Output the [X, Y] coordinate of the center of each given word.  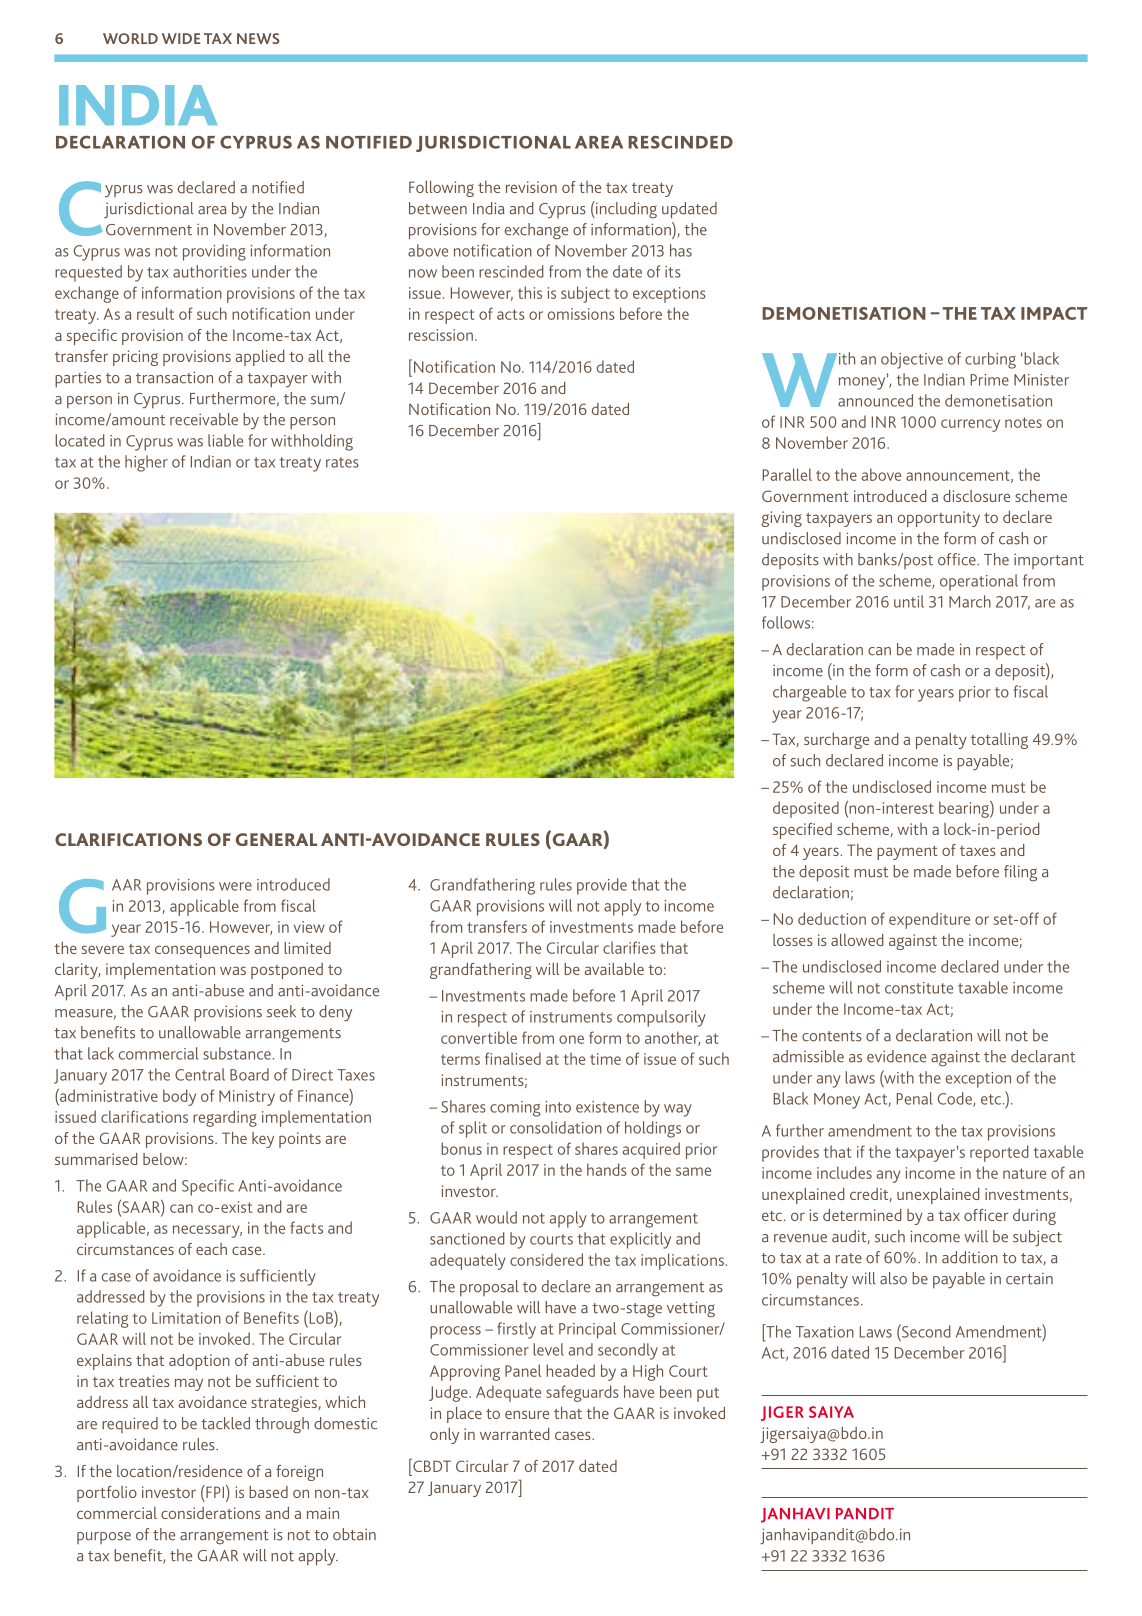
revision [531, 187]
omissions [581, 314]
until [909, 601]
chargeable [809, 693]
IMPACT [1054, 313]
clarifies [629, 947]
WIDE [181, 38]
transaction [174, 377]
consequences [202, 951]
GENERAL [276, 839]
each [211, 1249]
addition [970, 1257]
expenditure [929, 920]
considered [546, 1259]
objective [912, 360]
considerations [210, 1513]
